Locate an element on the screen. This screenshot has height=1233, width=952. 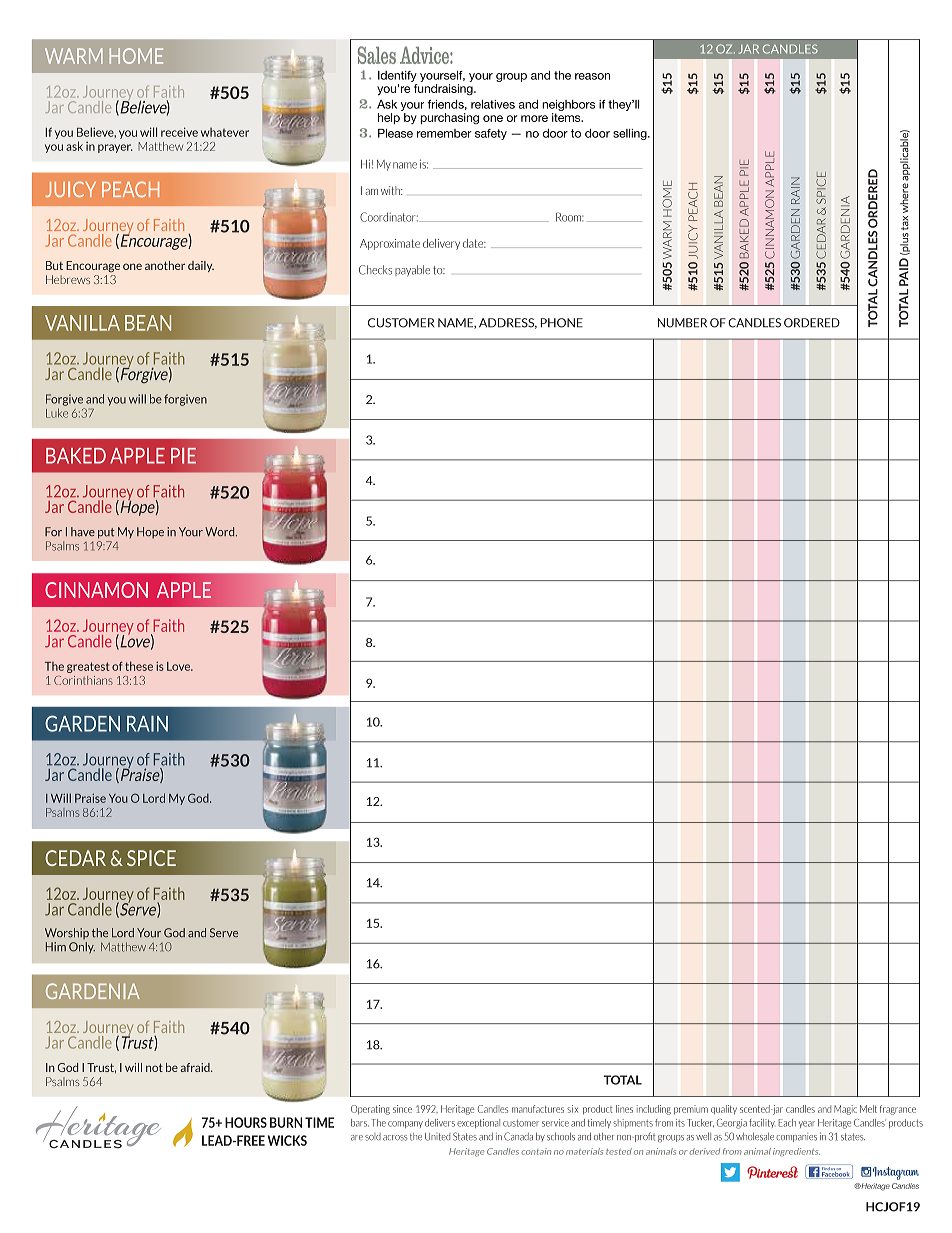
receive is located at coordinates (179, 132).
